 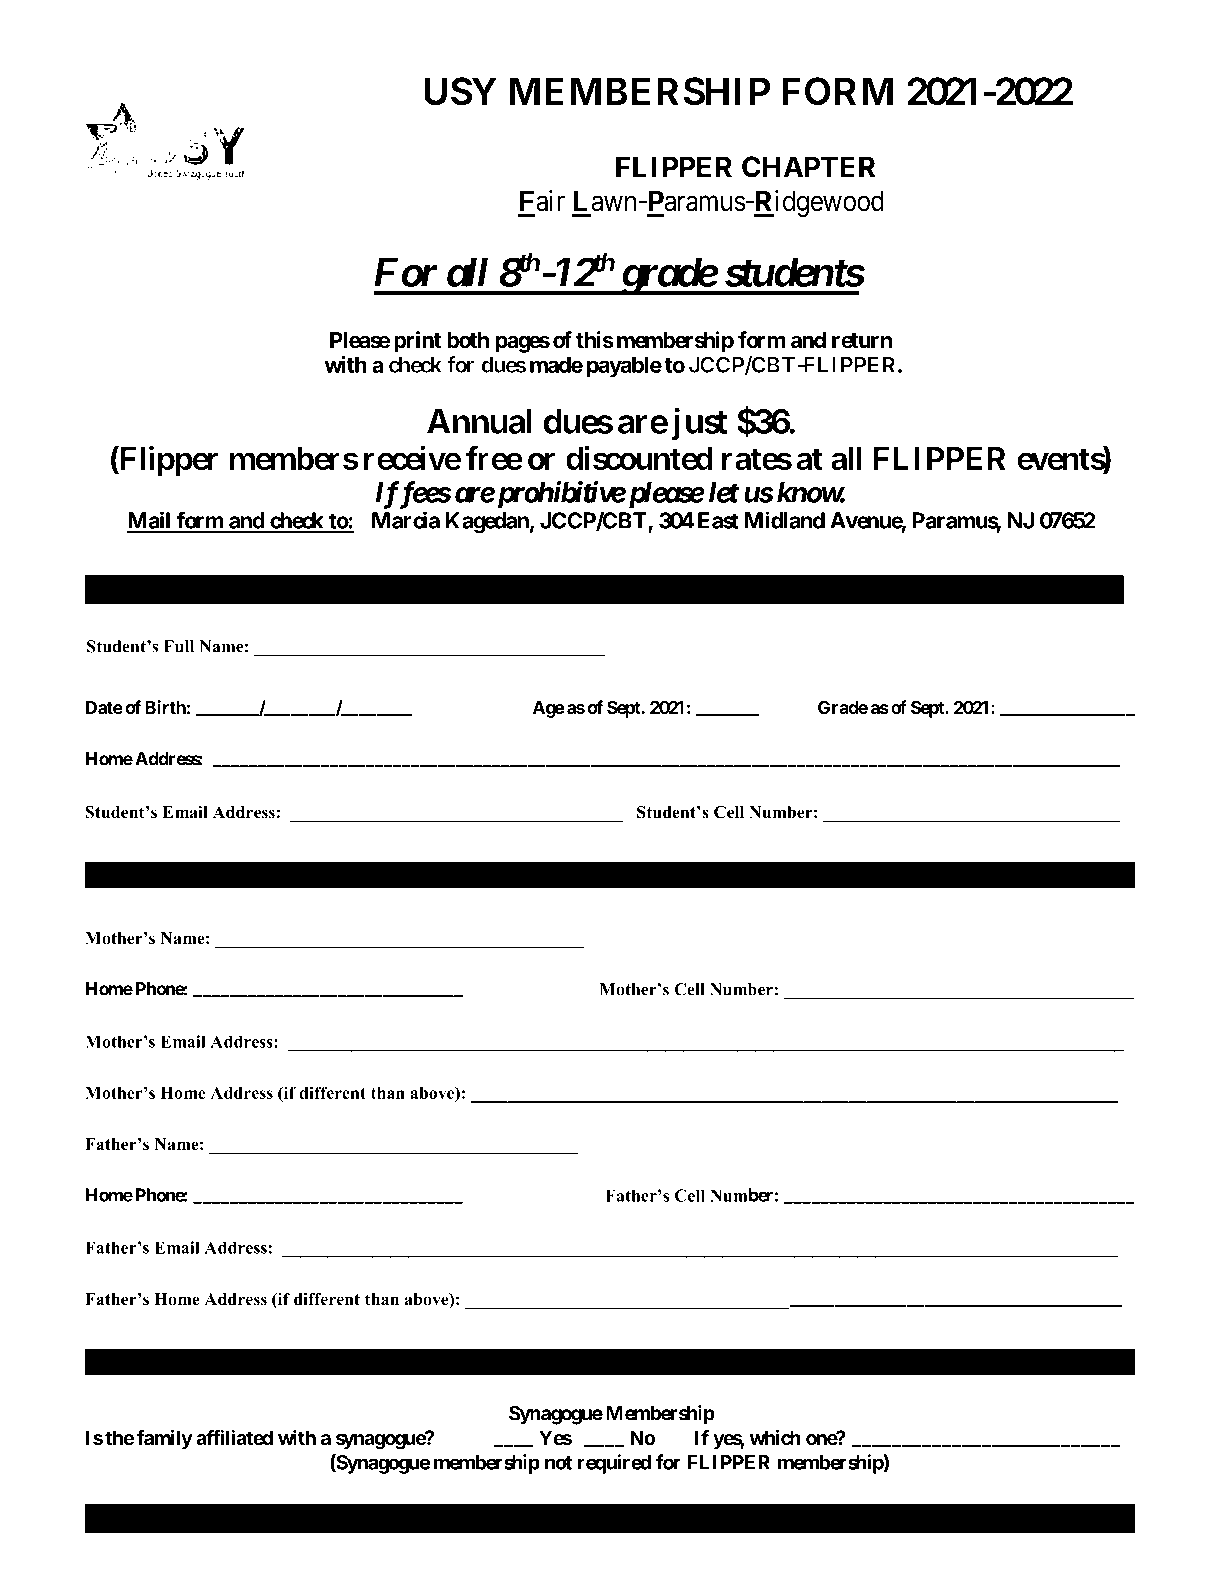 What do you see at coordinates (468, 340) in the screenshot?
I see `both` at bounding box center [468, 340].
